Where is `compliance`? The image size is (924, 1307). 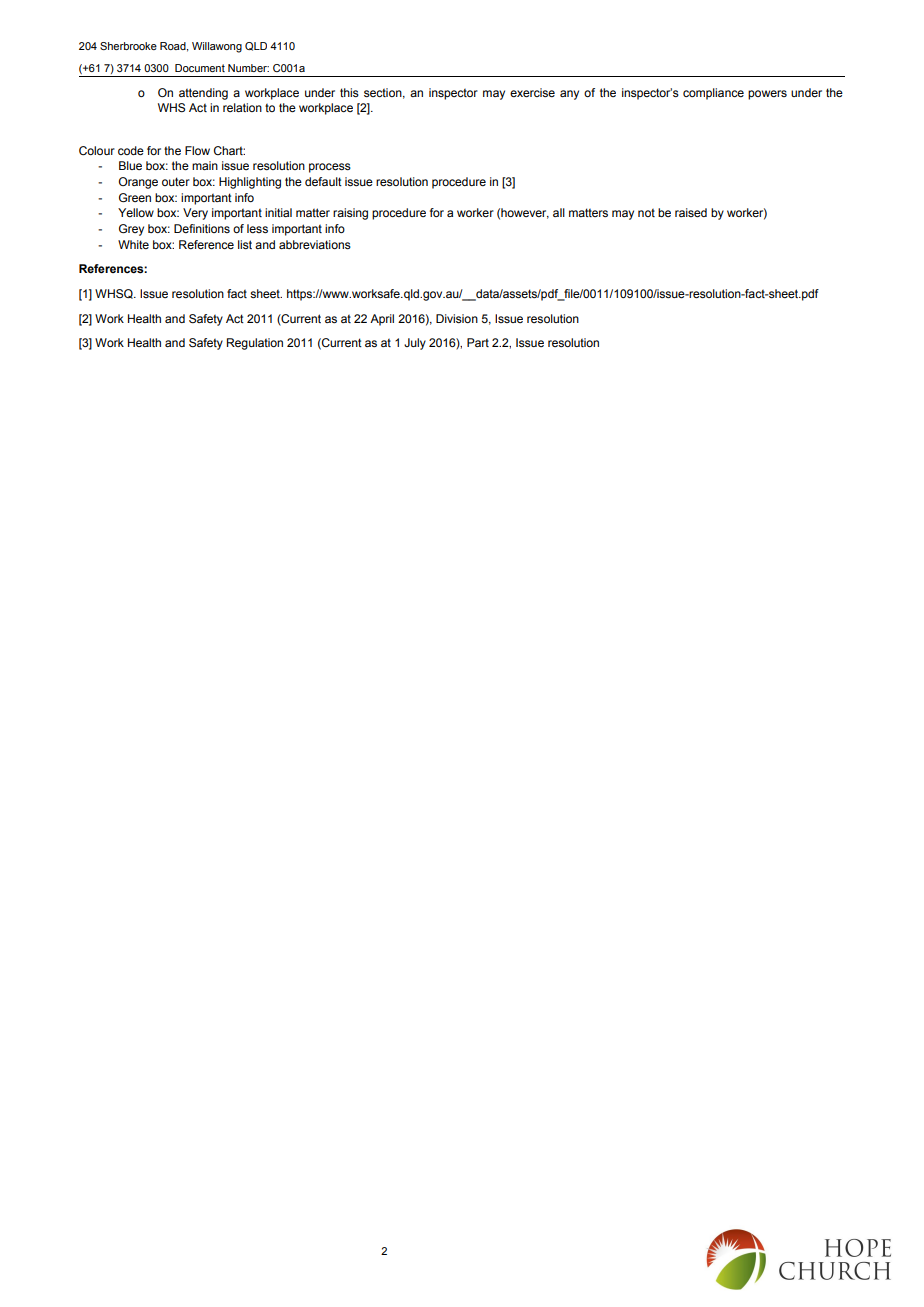 compliance is located at coordinates (713, 94).
